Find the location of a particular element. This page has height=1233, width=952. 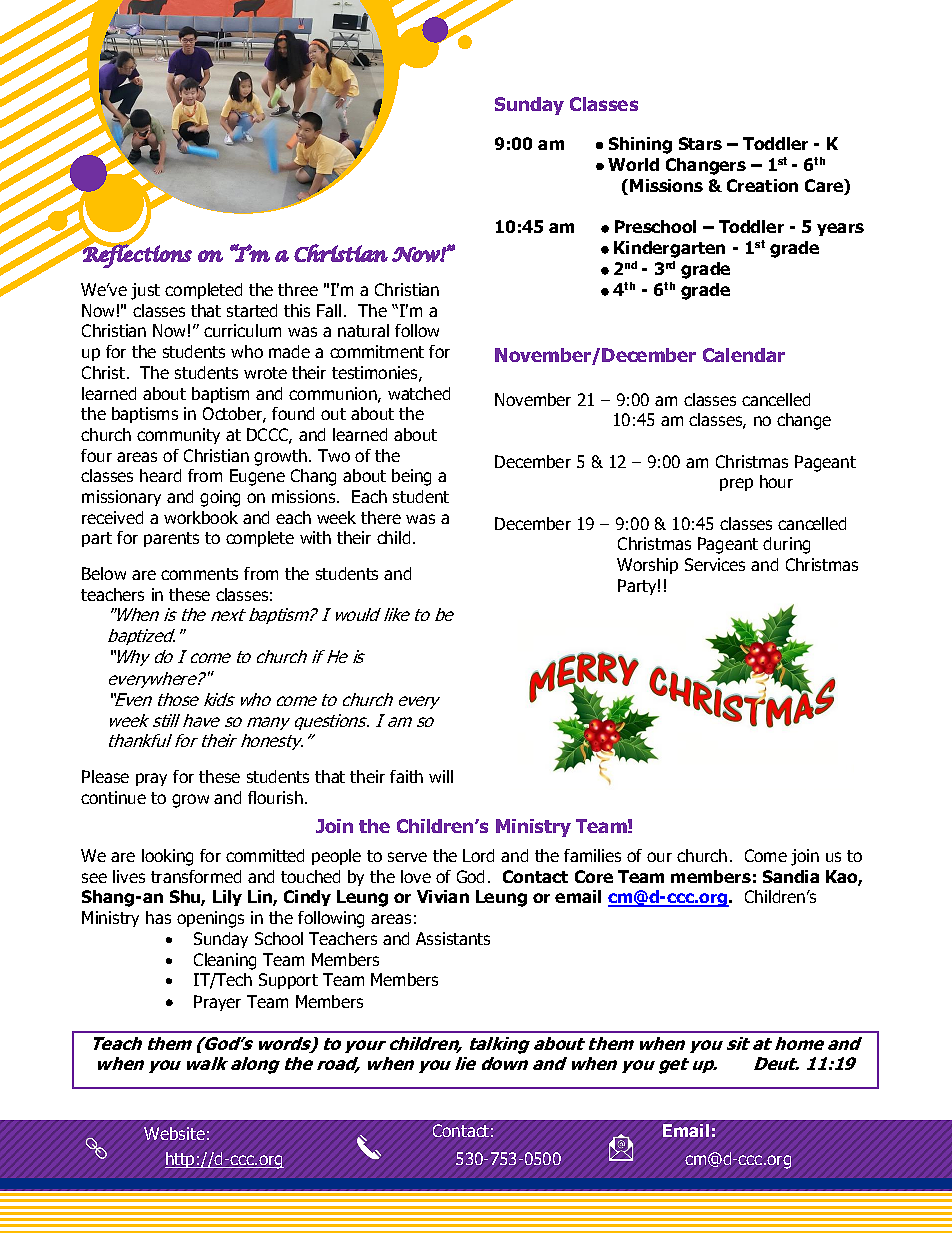

Sandia is located at coordinates (791, 876).
